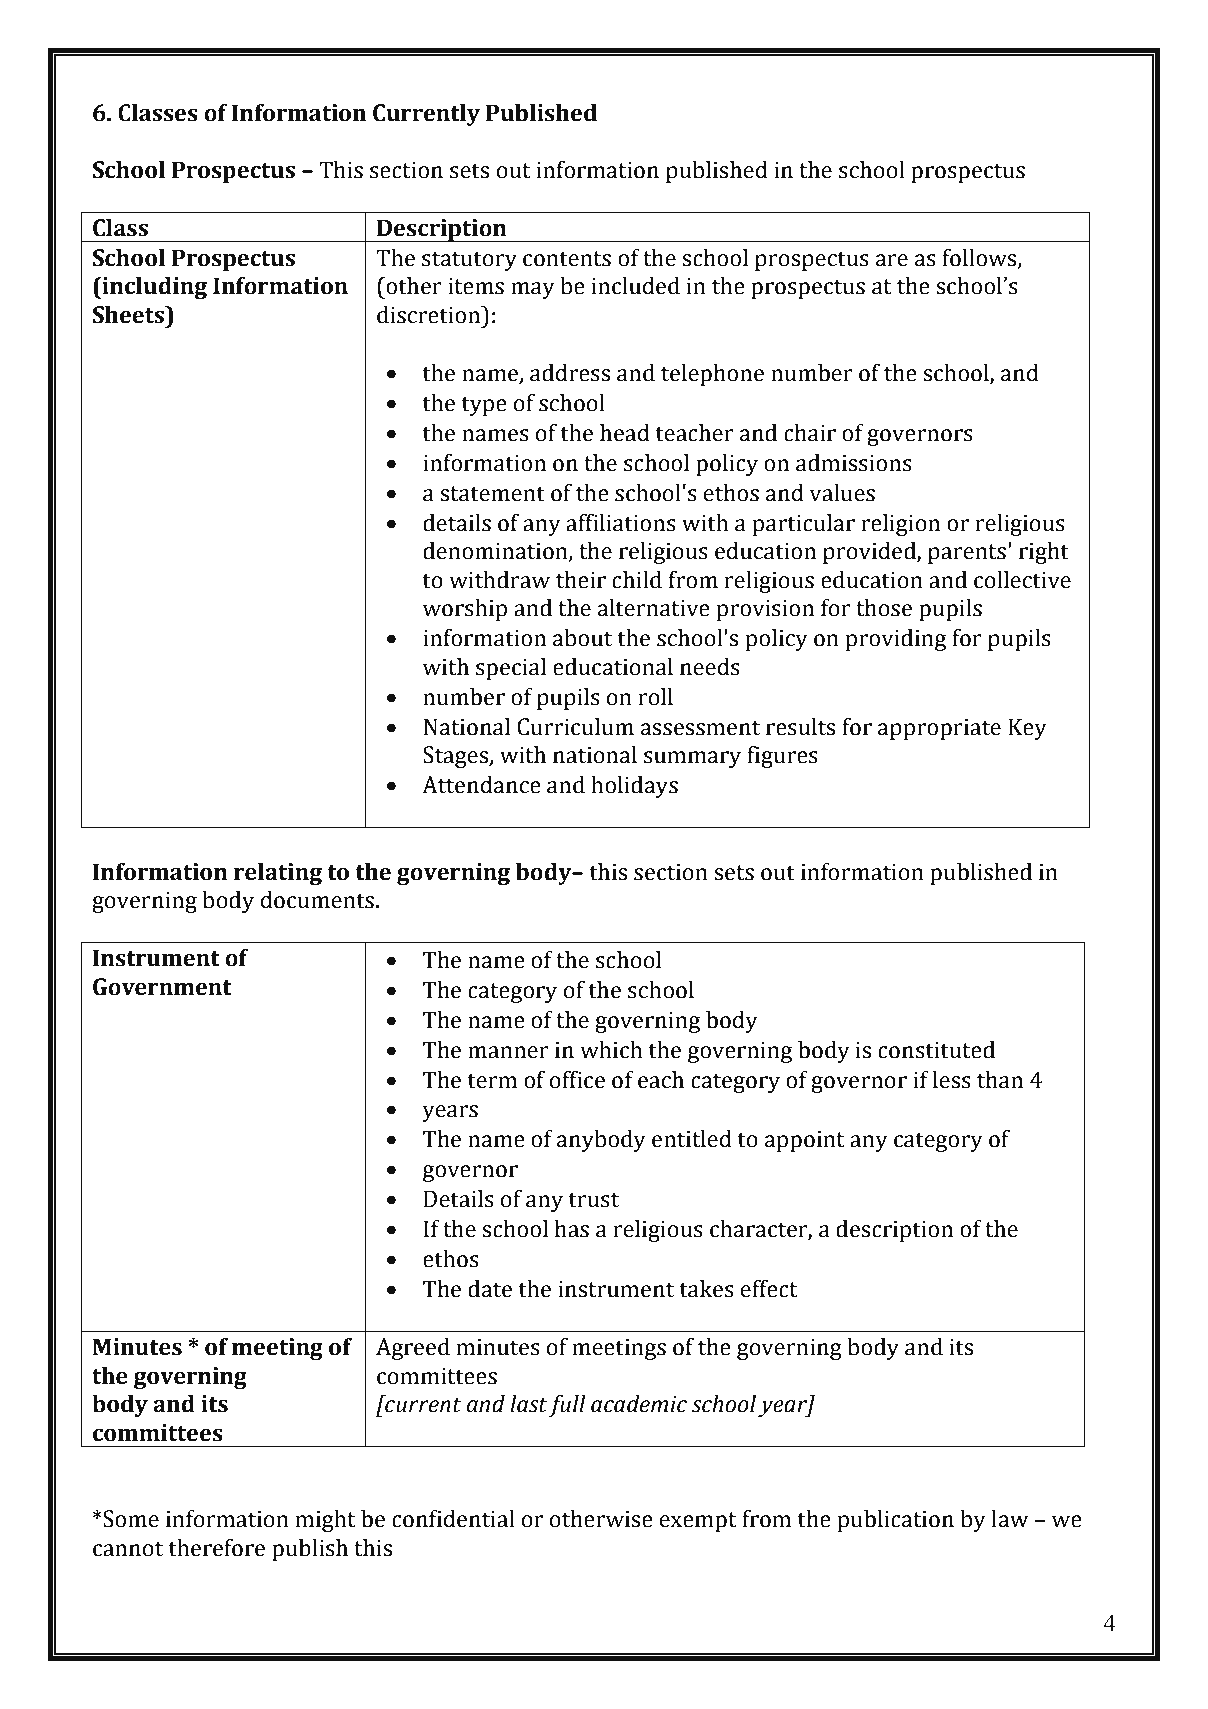 The image size is (1208, 1709). Describe the element at coordinates (465, 610) in the document. I see `worship` at that location.
